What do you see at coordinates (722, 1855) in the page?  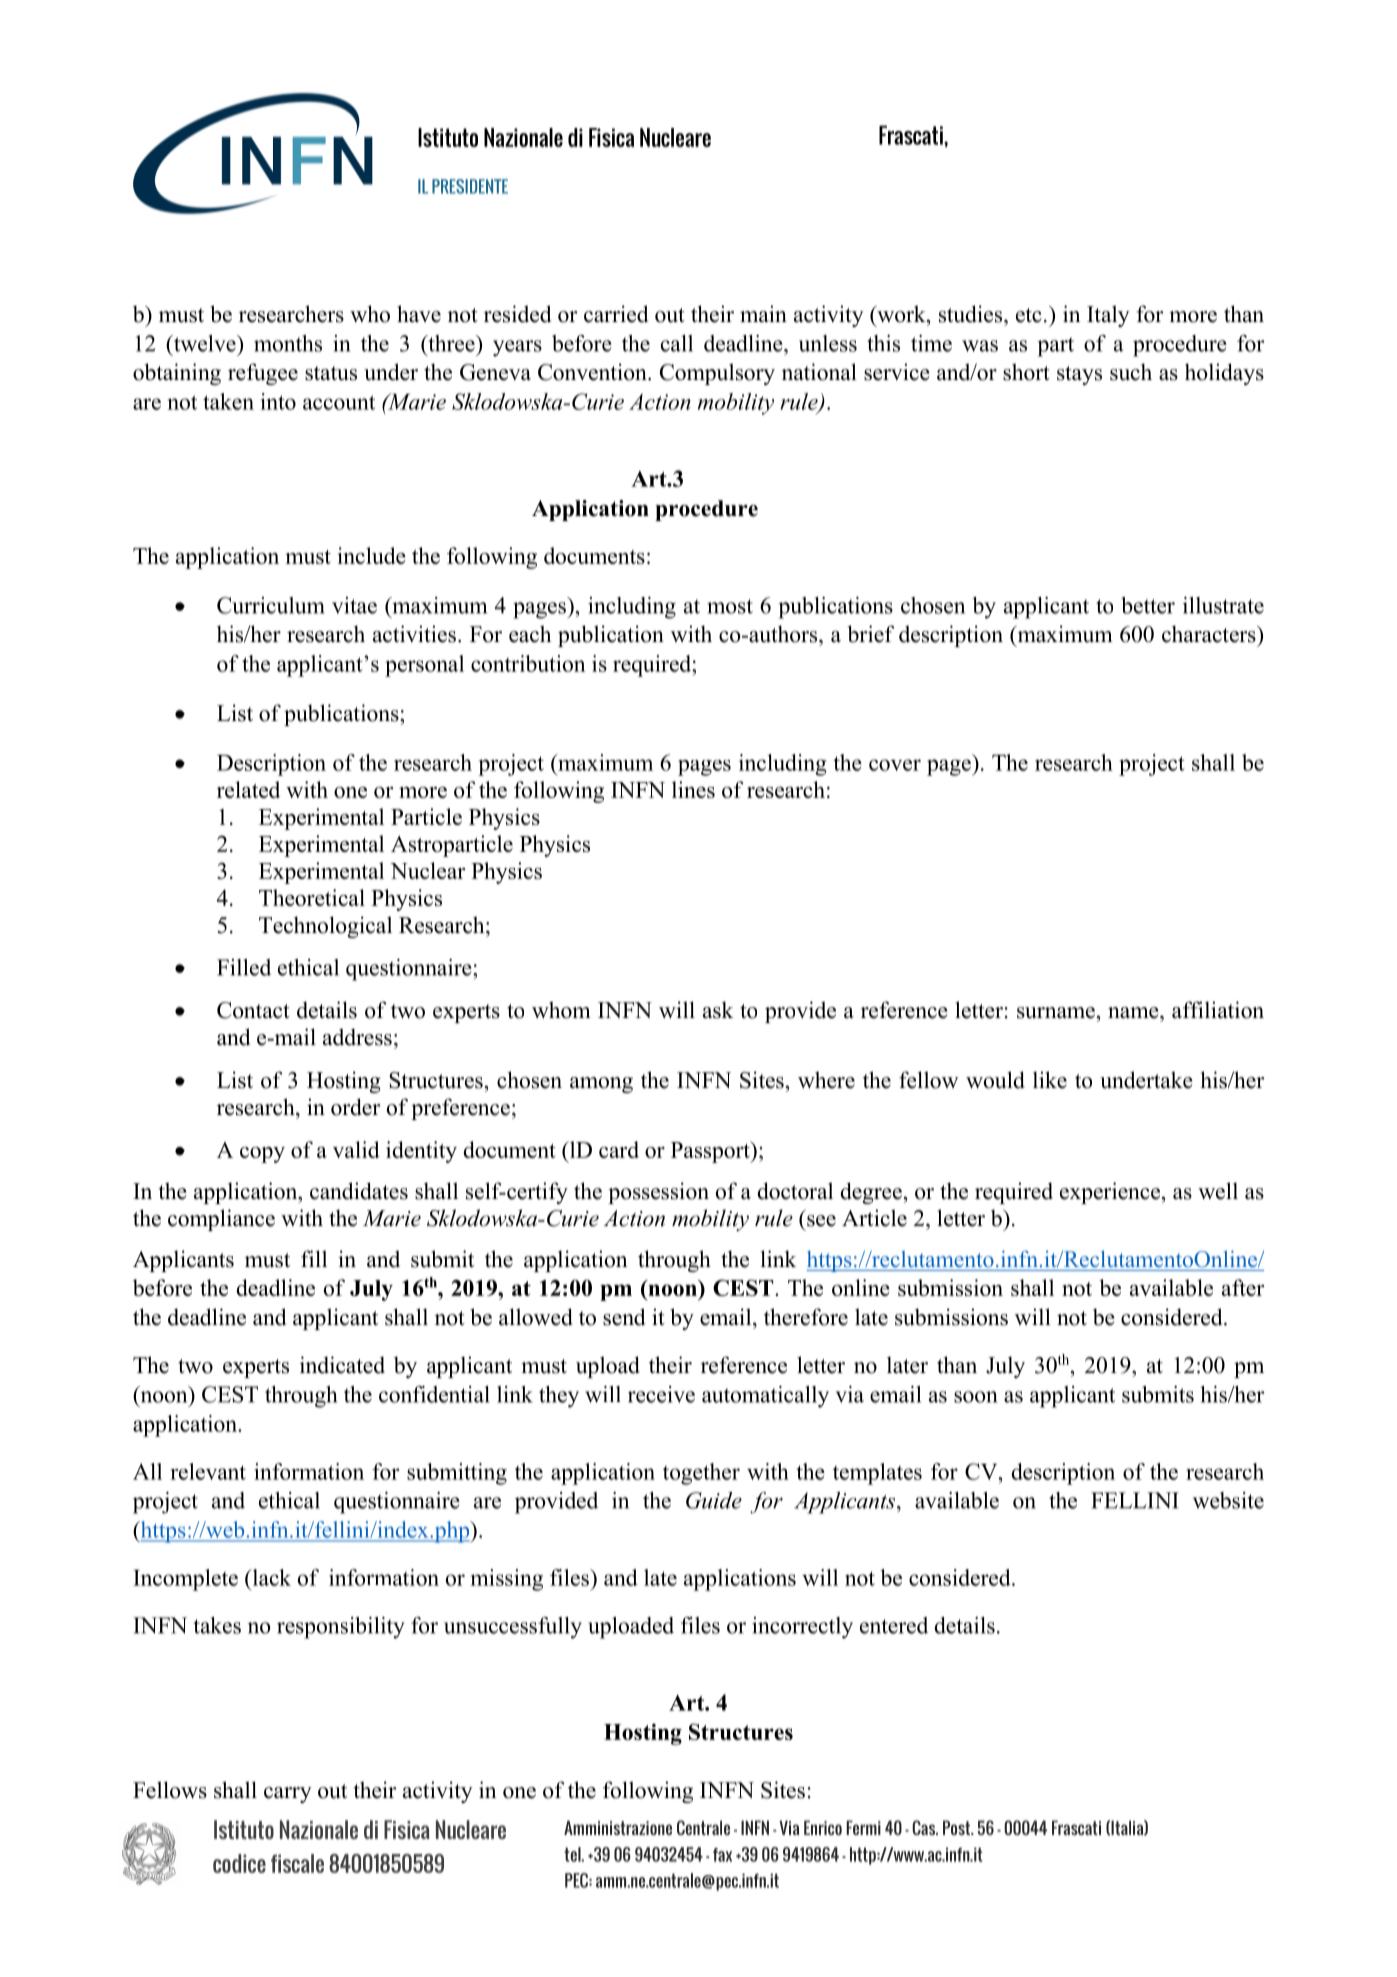 I see `fax` at bounding box center [722, 1855].
